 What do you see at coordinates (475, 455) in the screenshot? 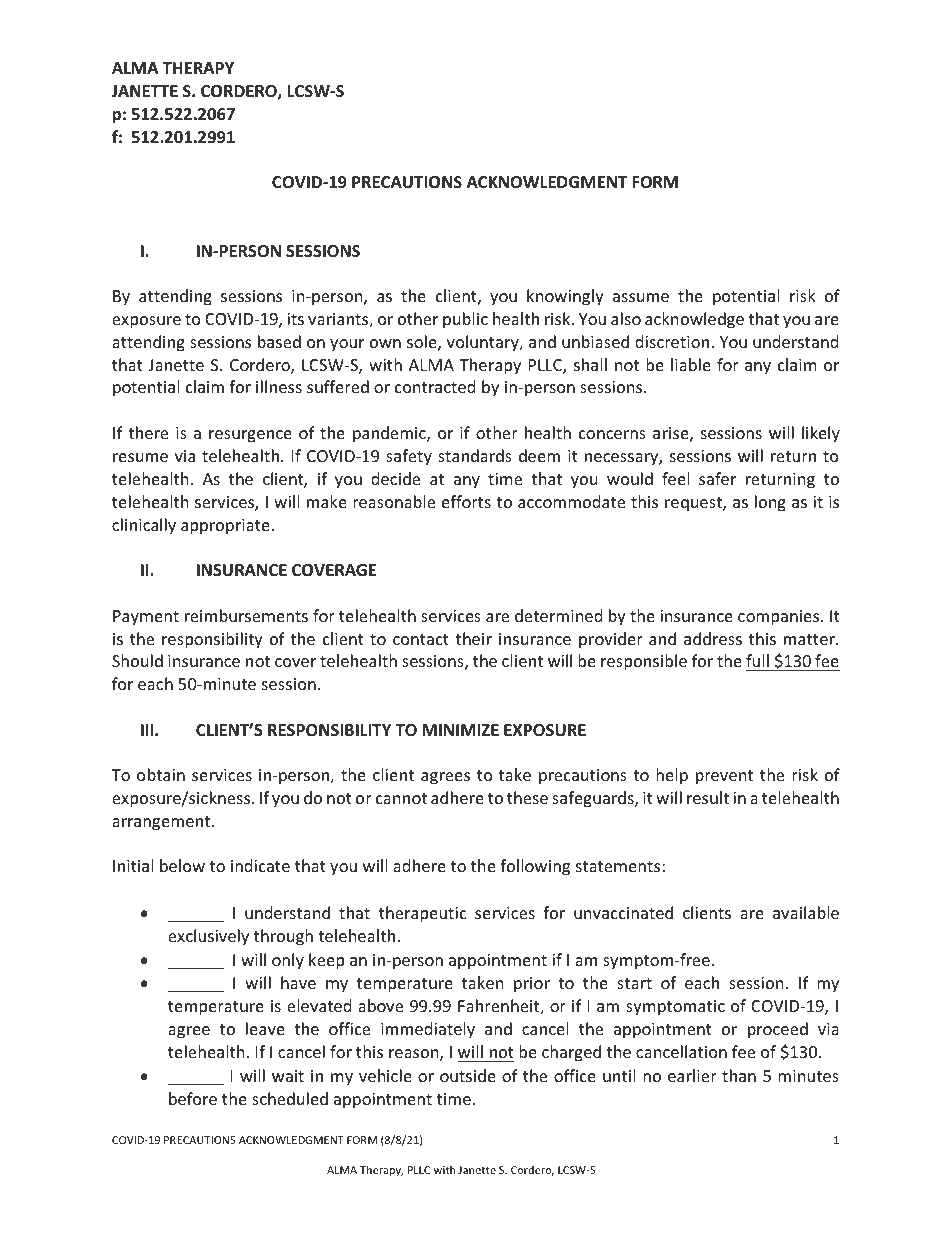
I see `standards` at bounding box center [475, 455].
